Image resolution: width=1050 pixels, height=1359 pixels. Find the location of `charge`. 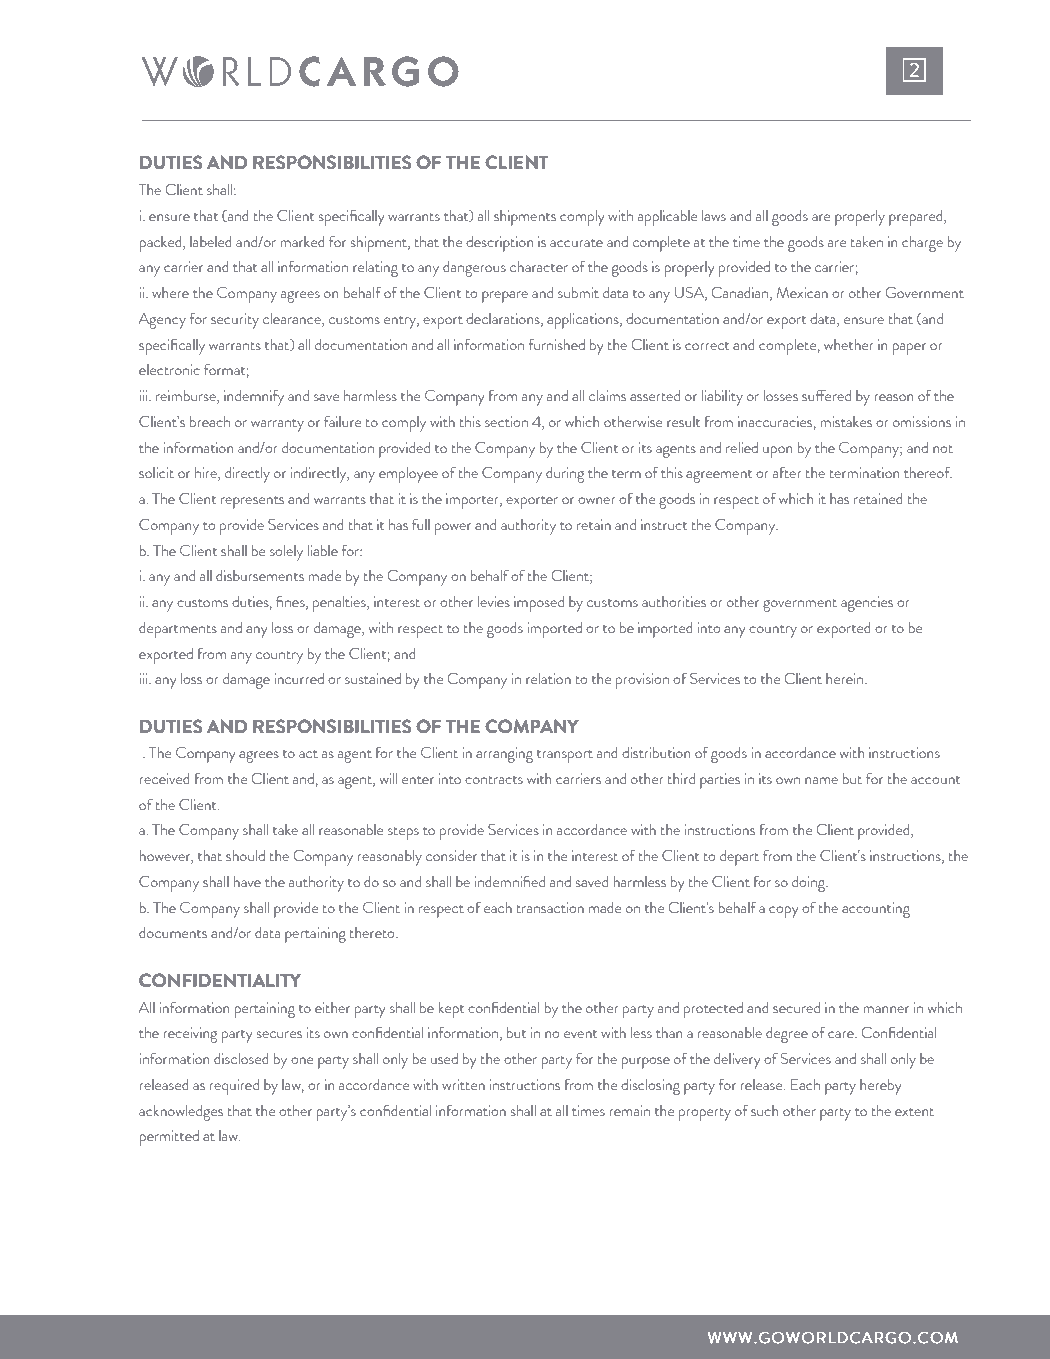

charge is located at coordinates (922, 244).
